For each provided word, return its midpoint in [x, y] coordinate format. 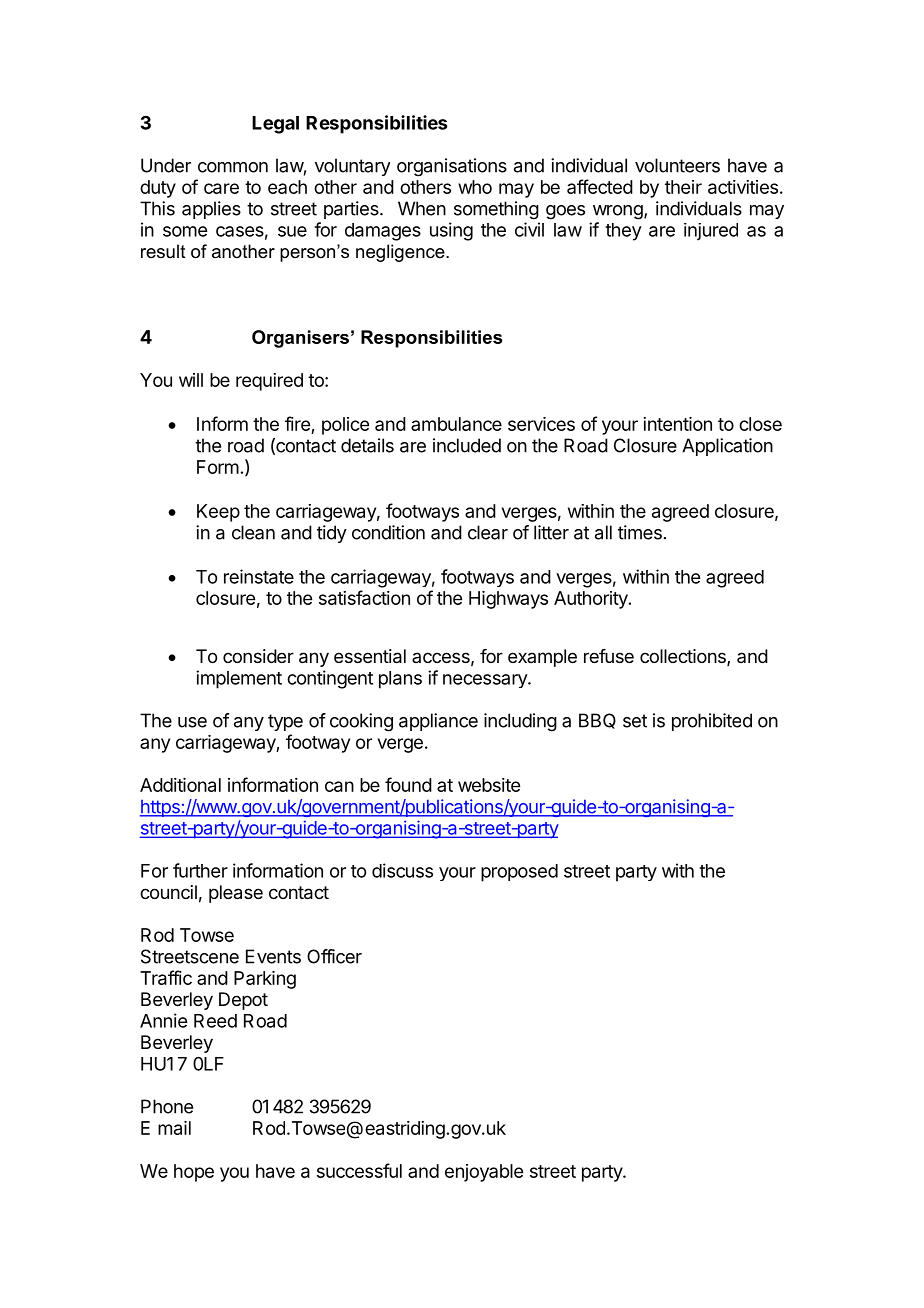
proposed [519, 873]
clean [253, 532]
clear [488, 532]
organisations [452, 167]
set [635, 721]
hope [194, 1173]
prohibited [712, 722]
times [640, 532]
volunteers [677, 165]
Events [273, 956]
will [191, 380]
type [285, 722]
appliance [438, 722]
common [233, 167]
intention [677, 424]
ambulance [456, 424]
